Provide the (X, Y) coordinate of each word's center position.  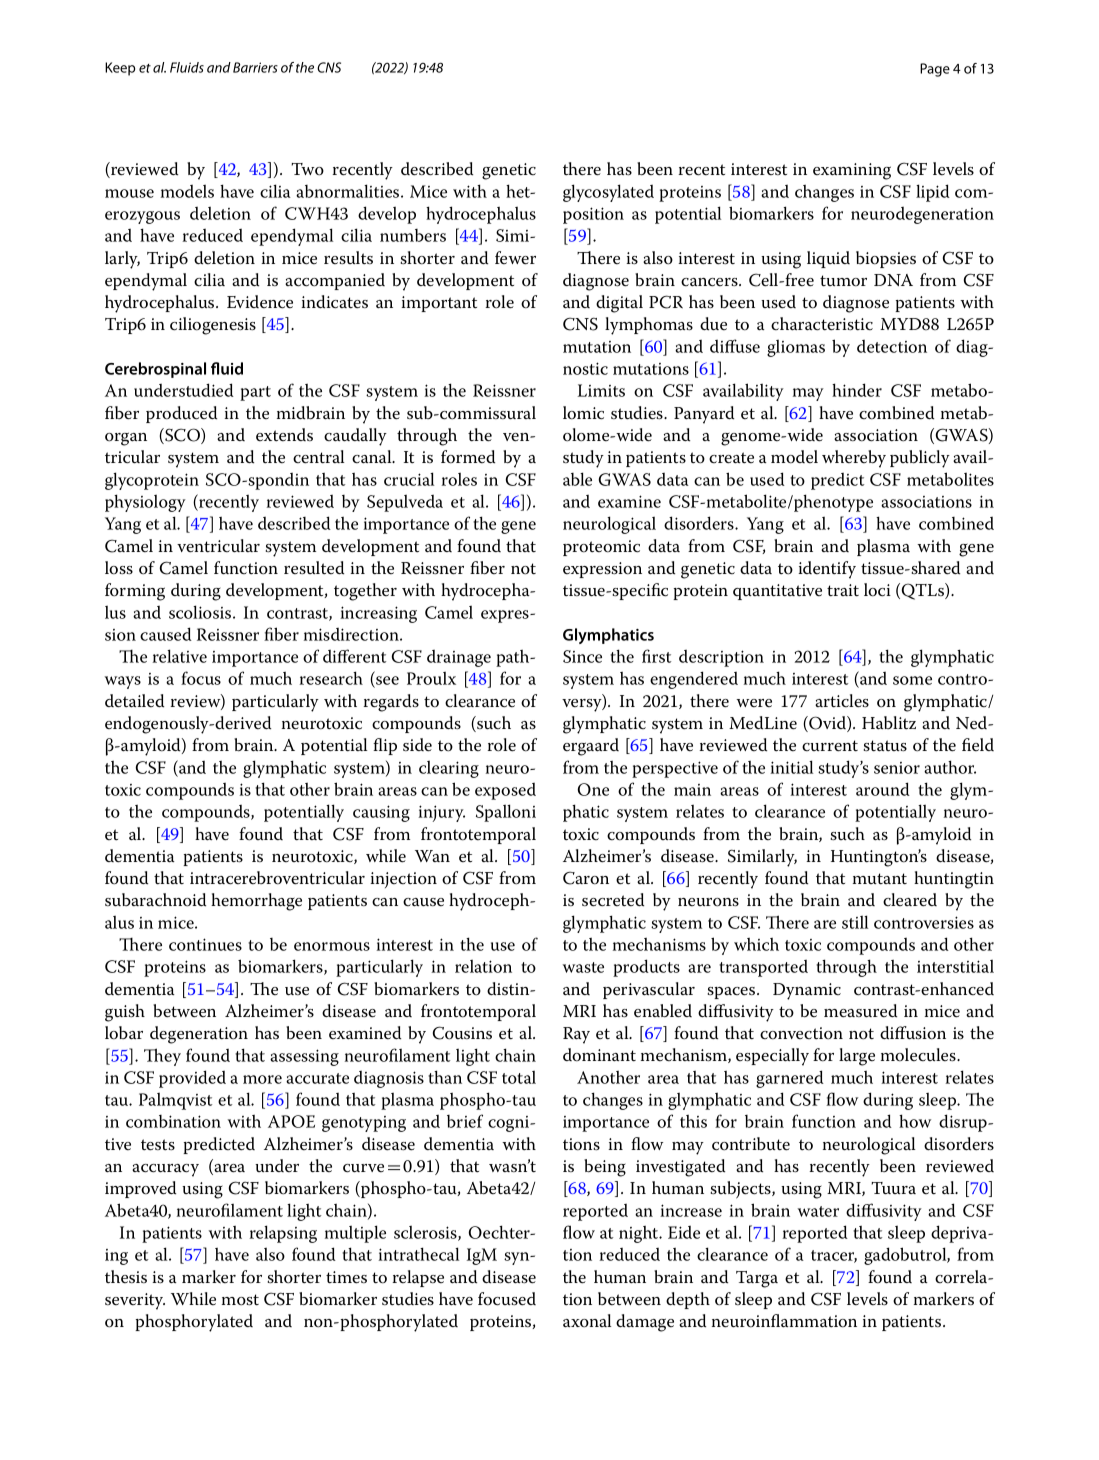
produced (181, 414)
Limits (601, 390)
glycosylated (608, 193)
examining (852, 171)
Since (582, 656)
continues (205, 944)
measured (860, 1011)
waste (583, 967)
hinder (857, 390)
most (240, 1300)
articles (842, 701)
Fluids (187, 67)
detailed (134, 701)
